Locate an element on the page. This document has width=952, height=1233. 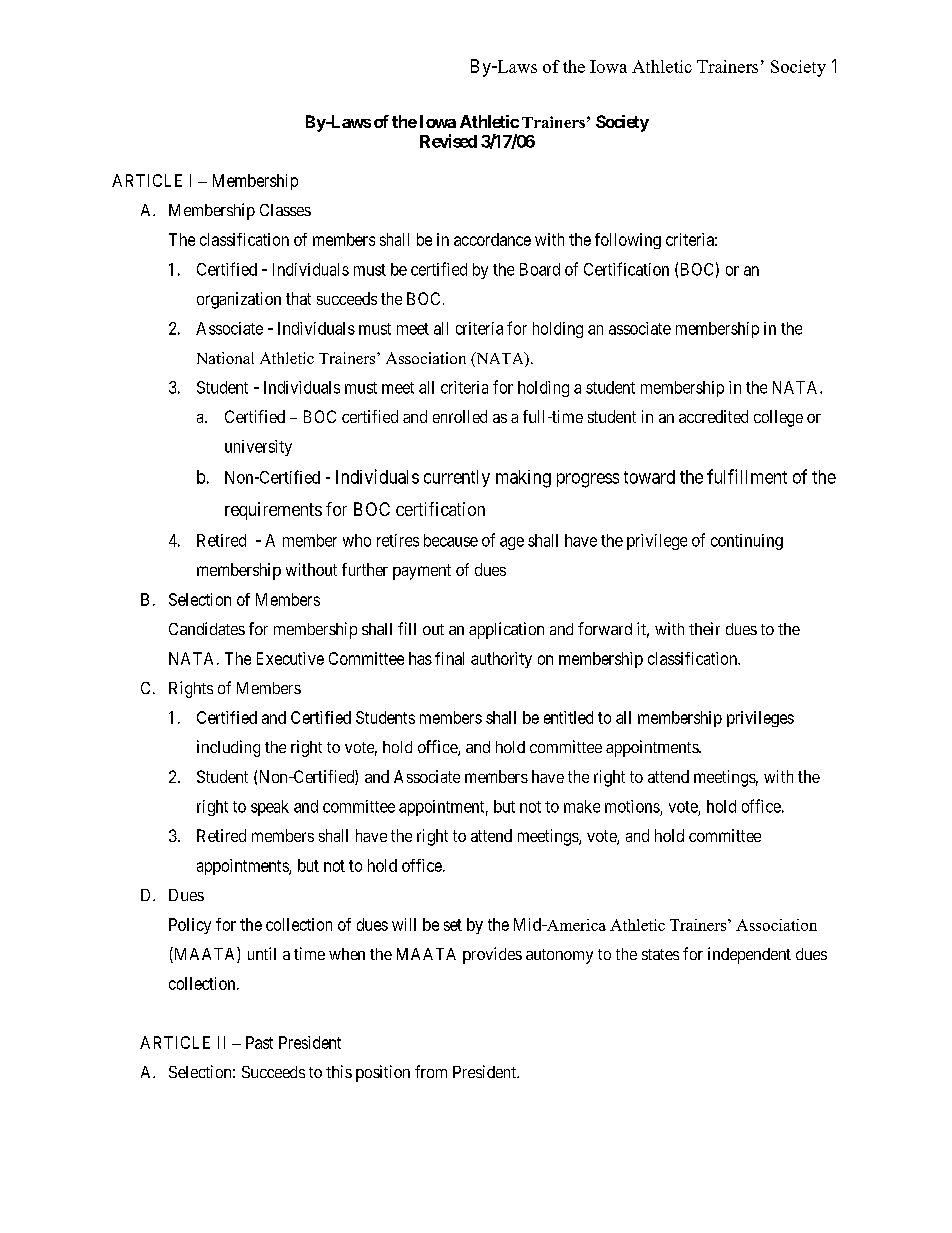
following is located at coordinates (628, 241).
